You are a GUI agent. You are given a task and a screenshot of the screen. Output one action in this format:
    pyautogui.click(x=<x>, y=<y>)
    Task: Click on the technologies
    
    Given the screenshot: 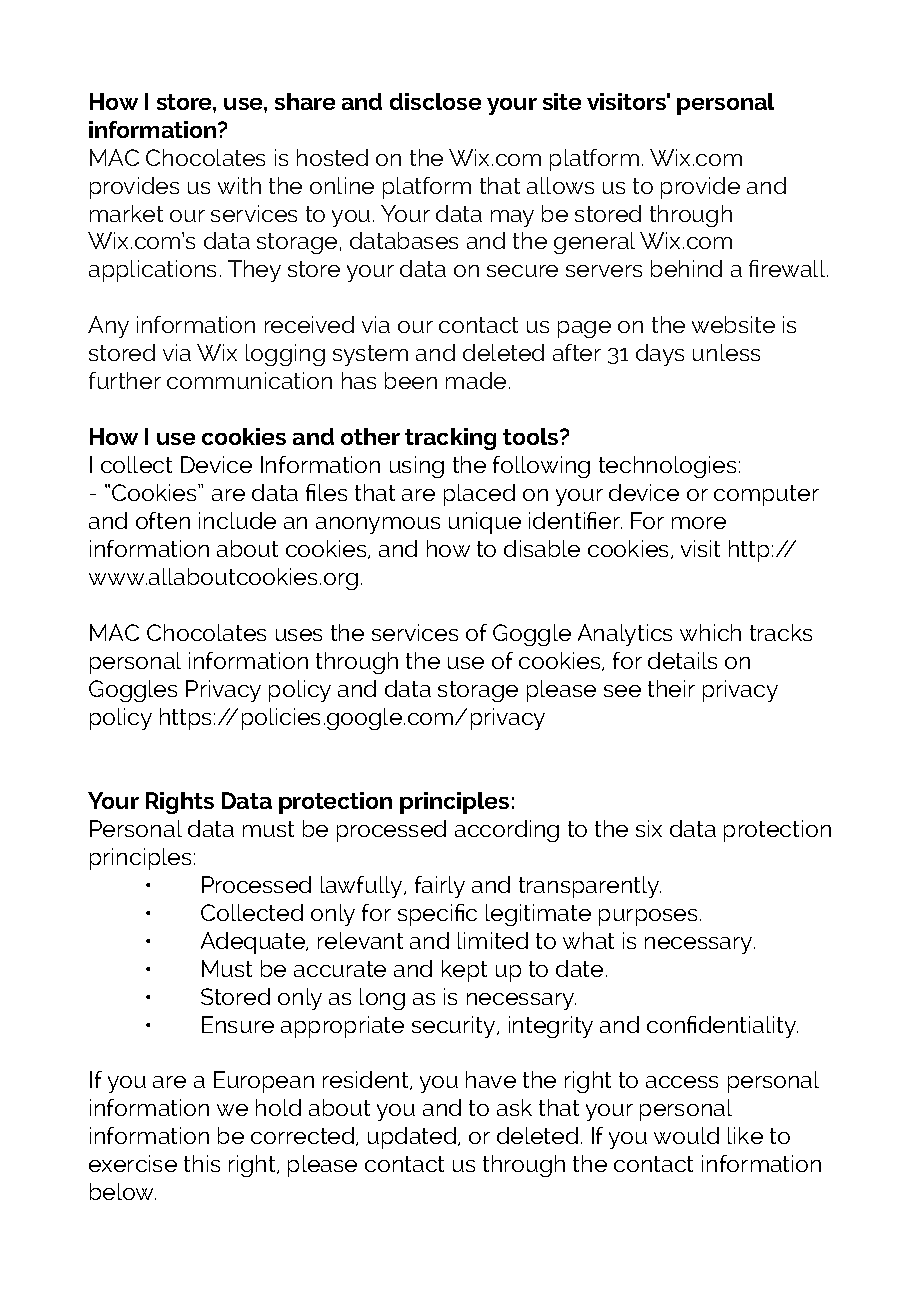 What is the action you would take?
    pyautogui.click(x=667, y=467)
